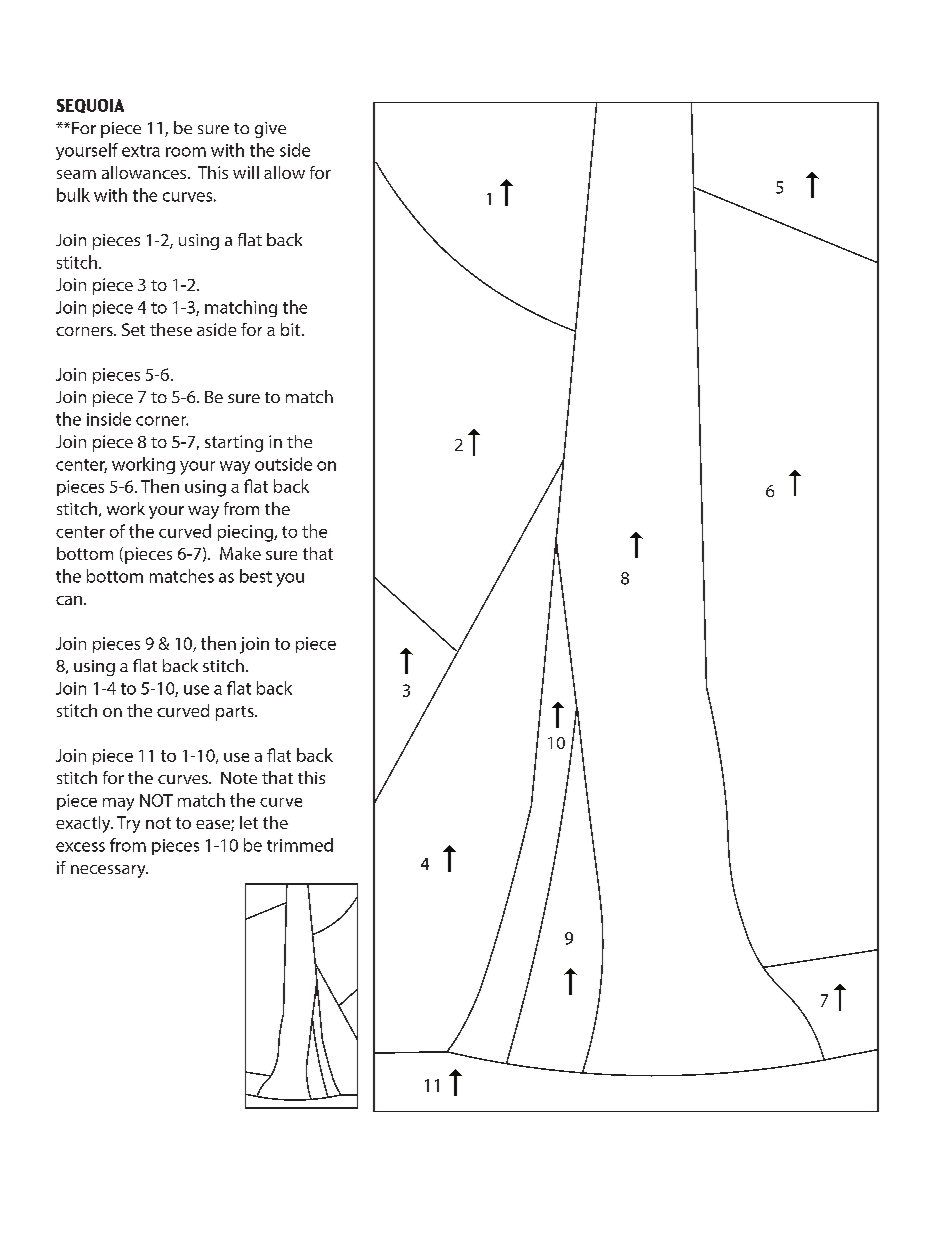  Describe the element at coordinates (90, 106) in the screenshot. I see `Sequoia` at that location.
